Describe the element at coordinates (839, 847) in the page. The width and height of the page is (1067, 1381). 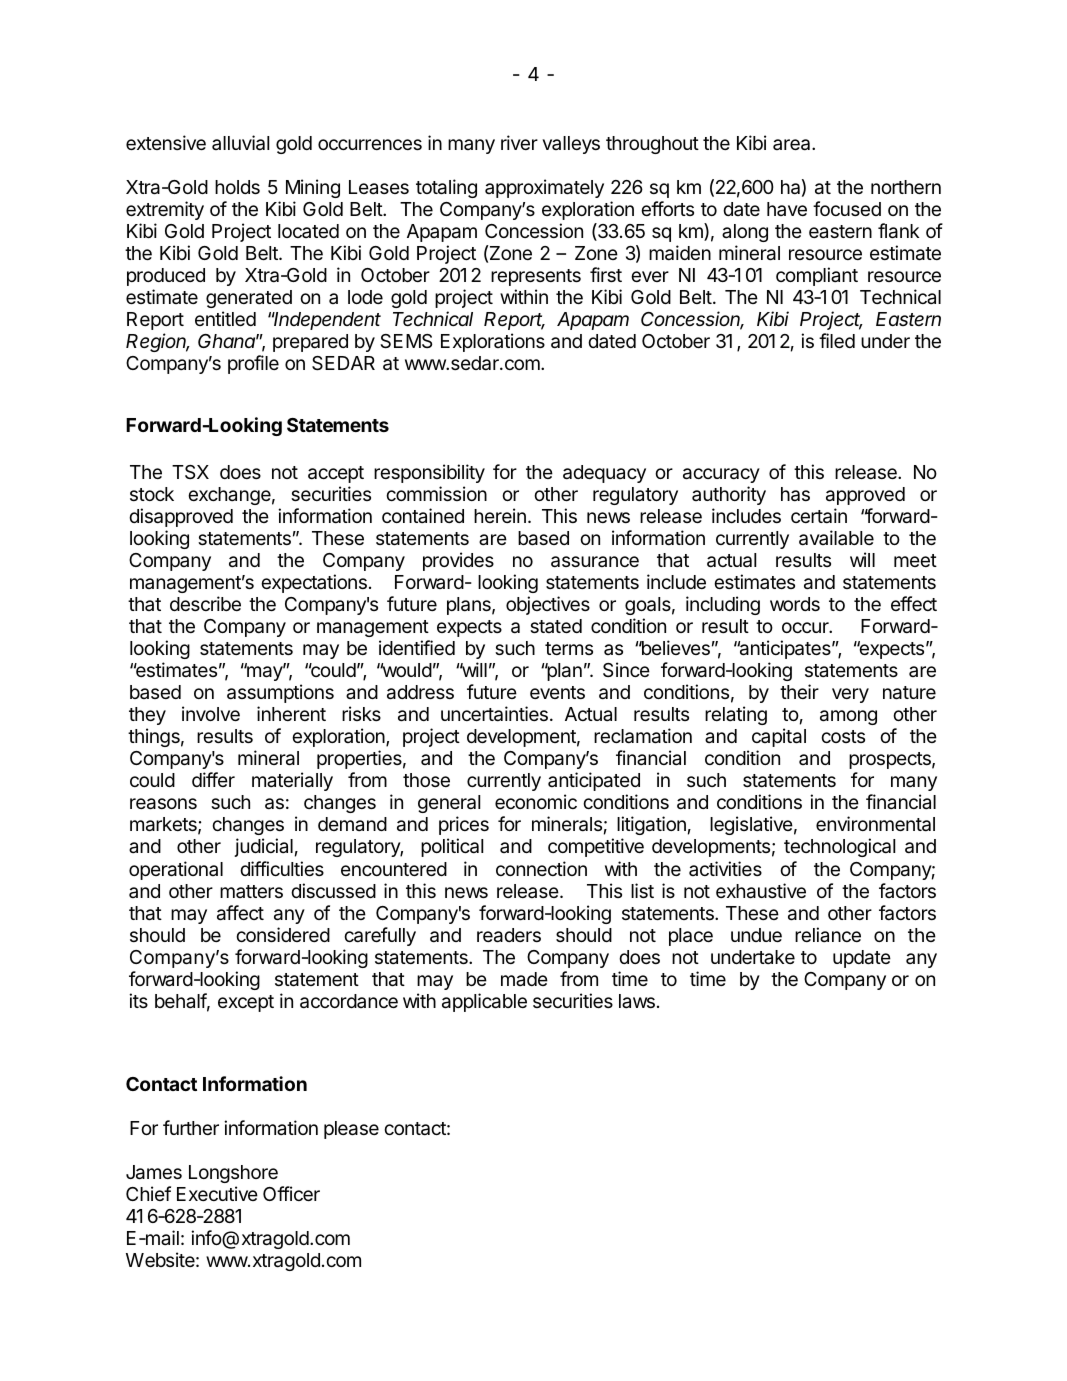
I see `technological` at that location.
